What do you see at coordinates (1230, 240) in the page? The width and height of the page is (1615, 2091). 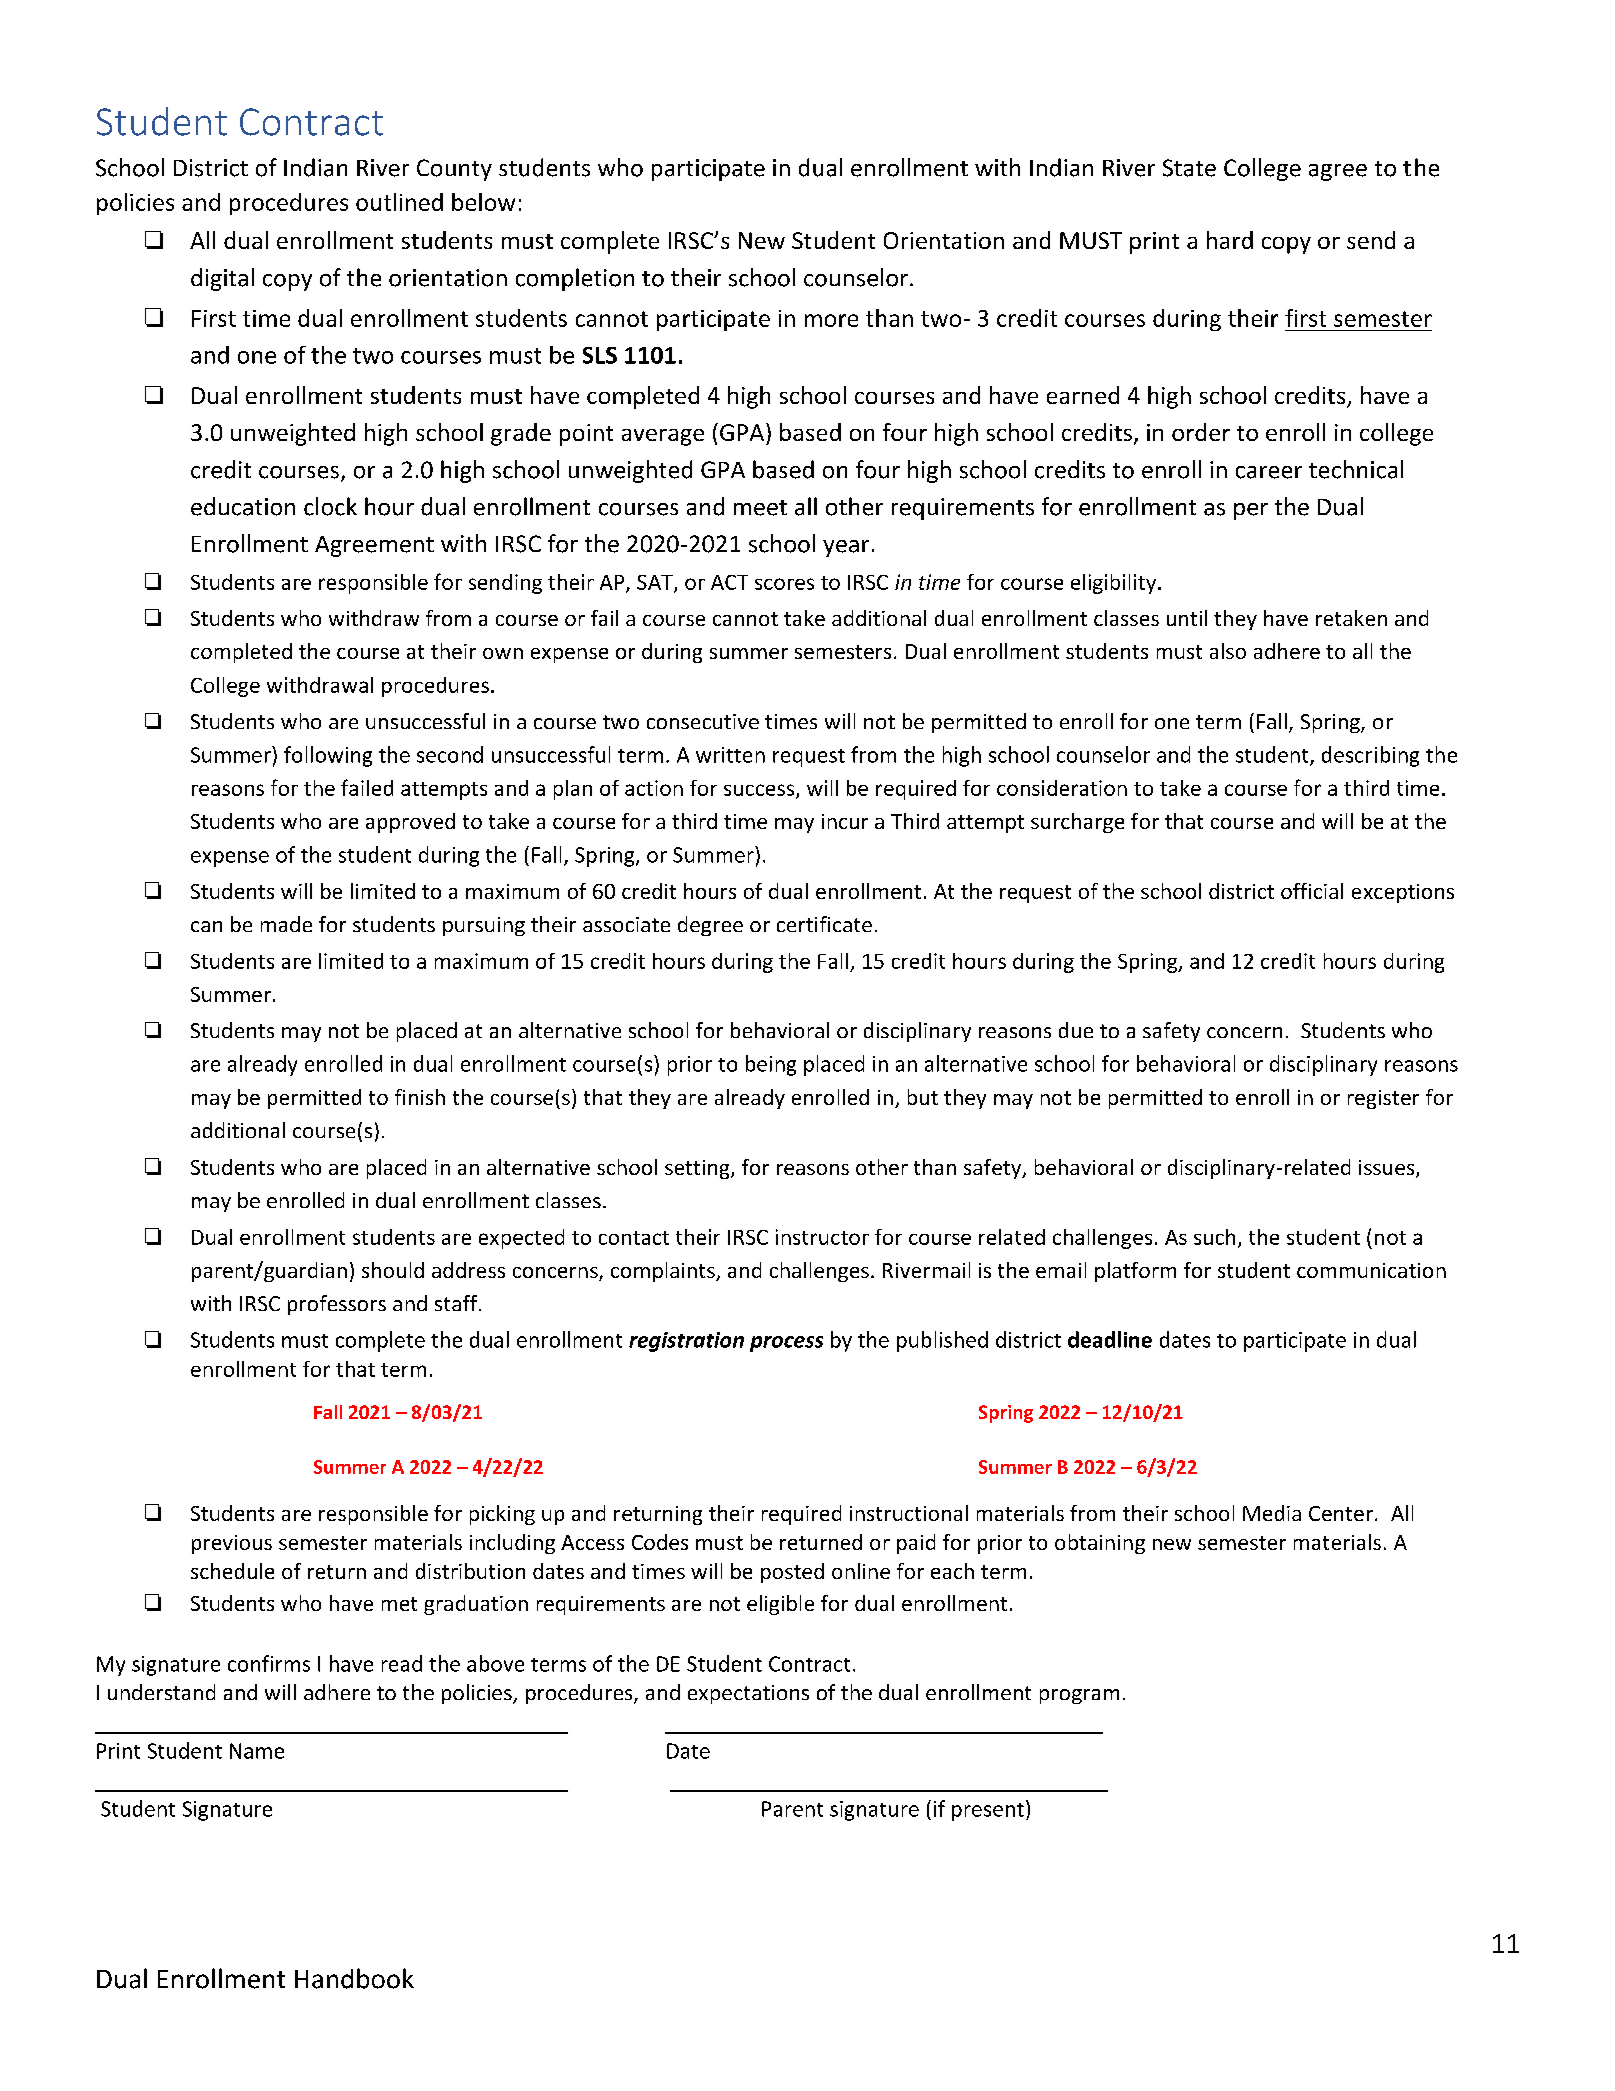 I see `hard` at bounding box center [1230, 240].
